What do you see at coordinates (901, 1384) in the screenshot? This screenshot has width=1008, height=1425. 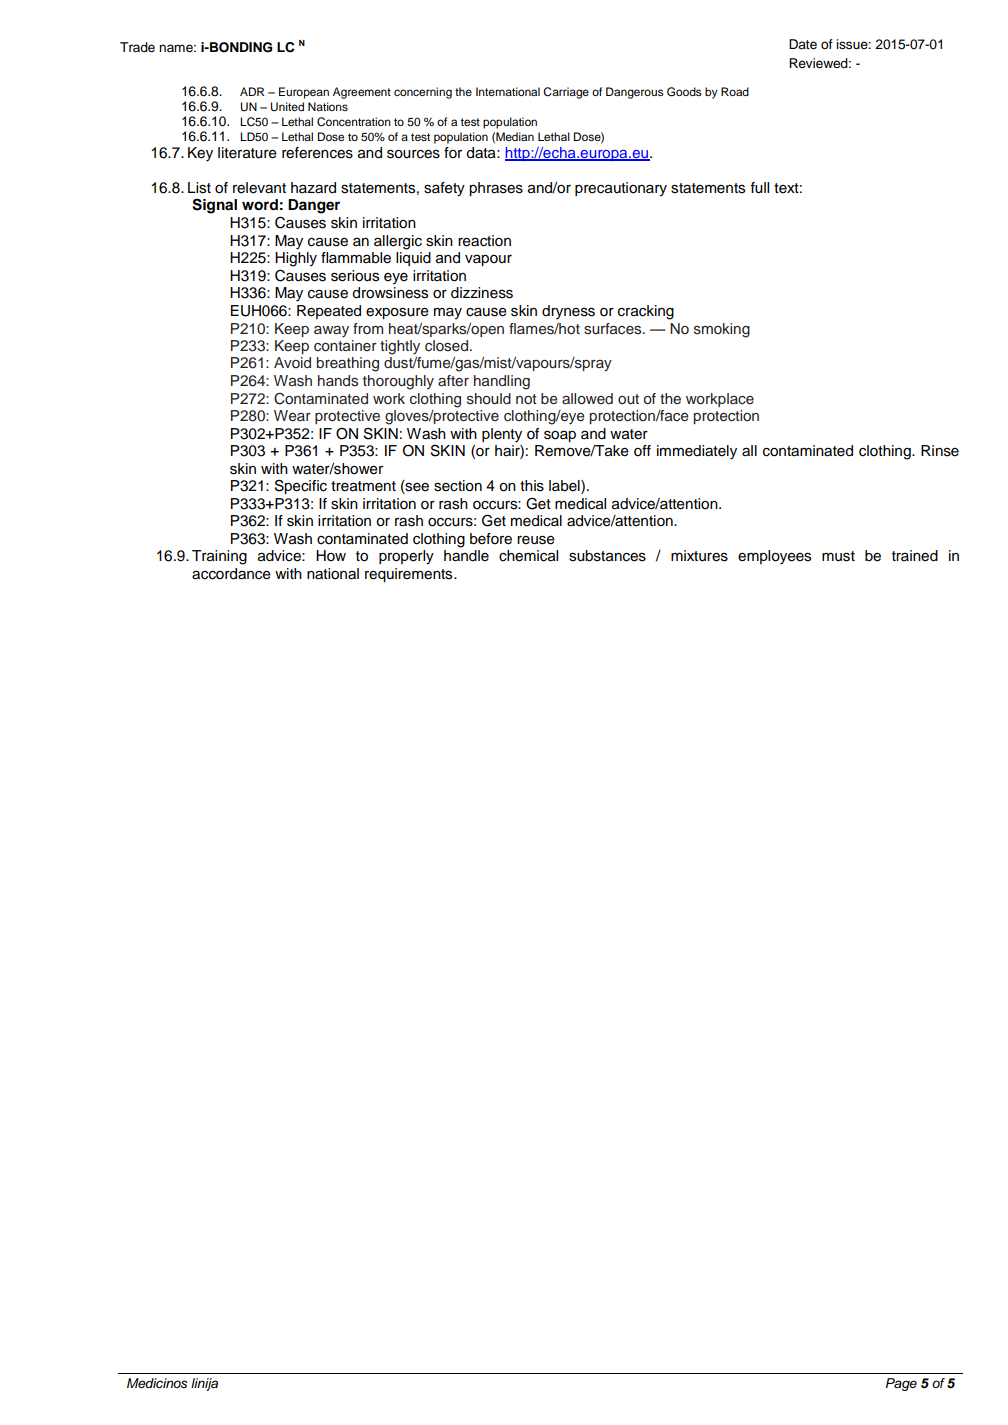 I see `Page` at bounding box center [901, 1384].
